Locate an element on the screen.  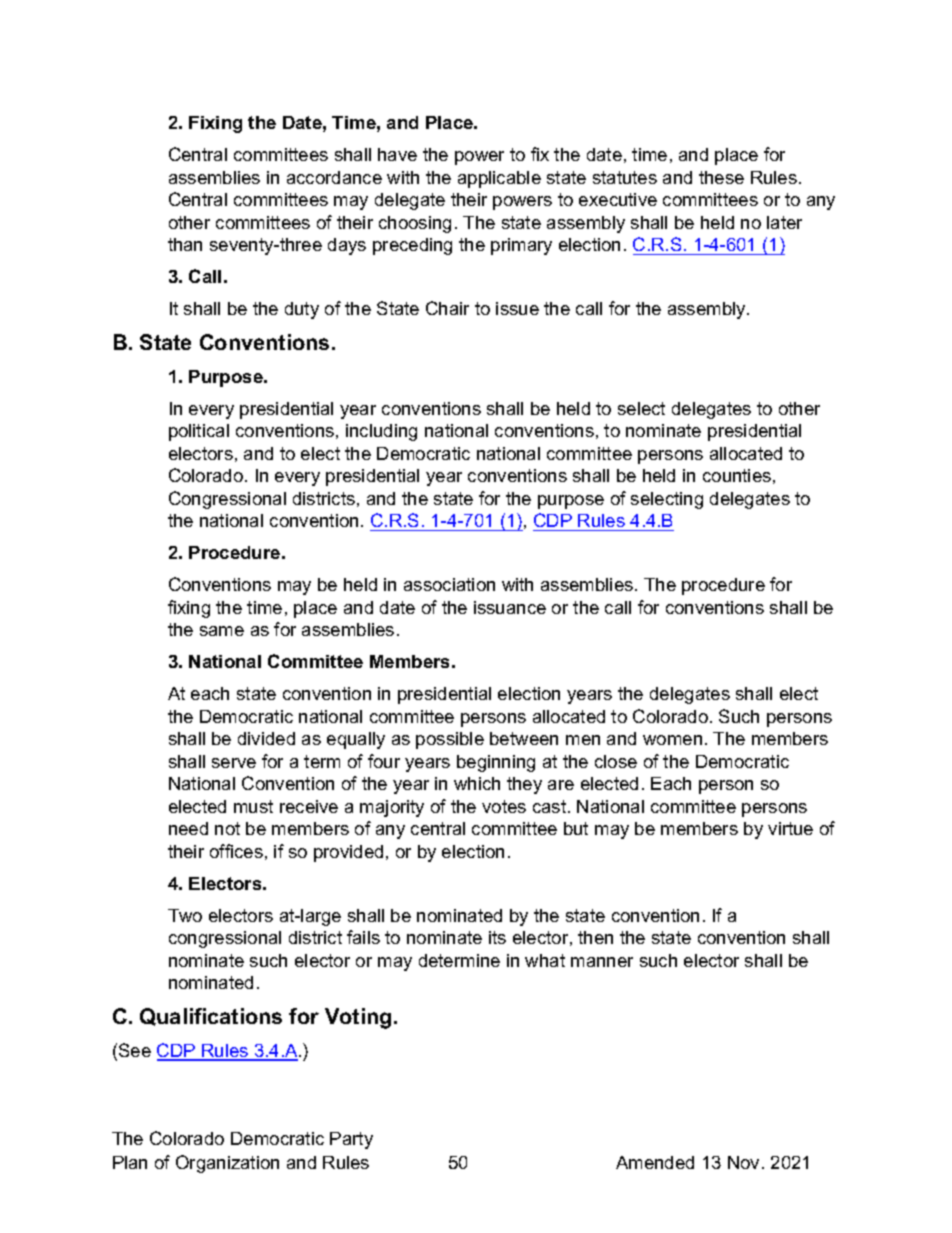
than is located at coordinates (185, 244).
